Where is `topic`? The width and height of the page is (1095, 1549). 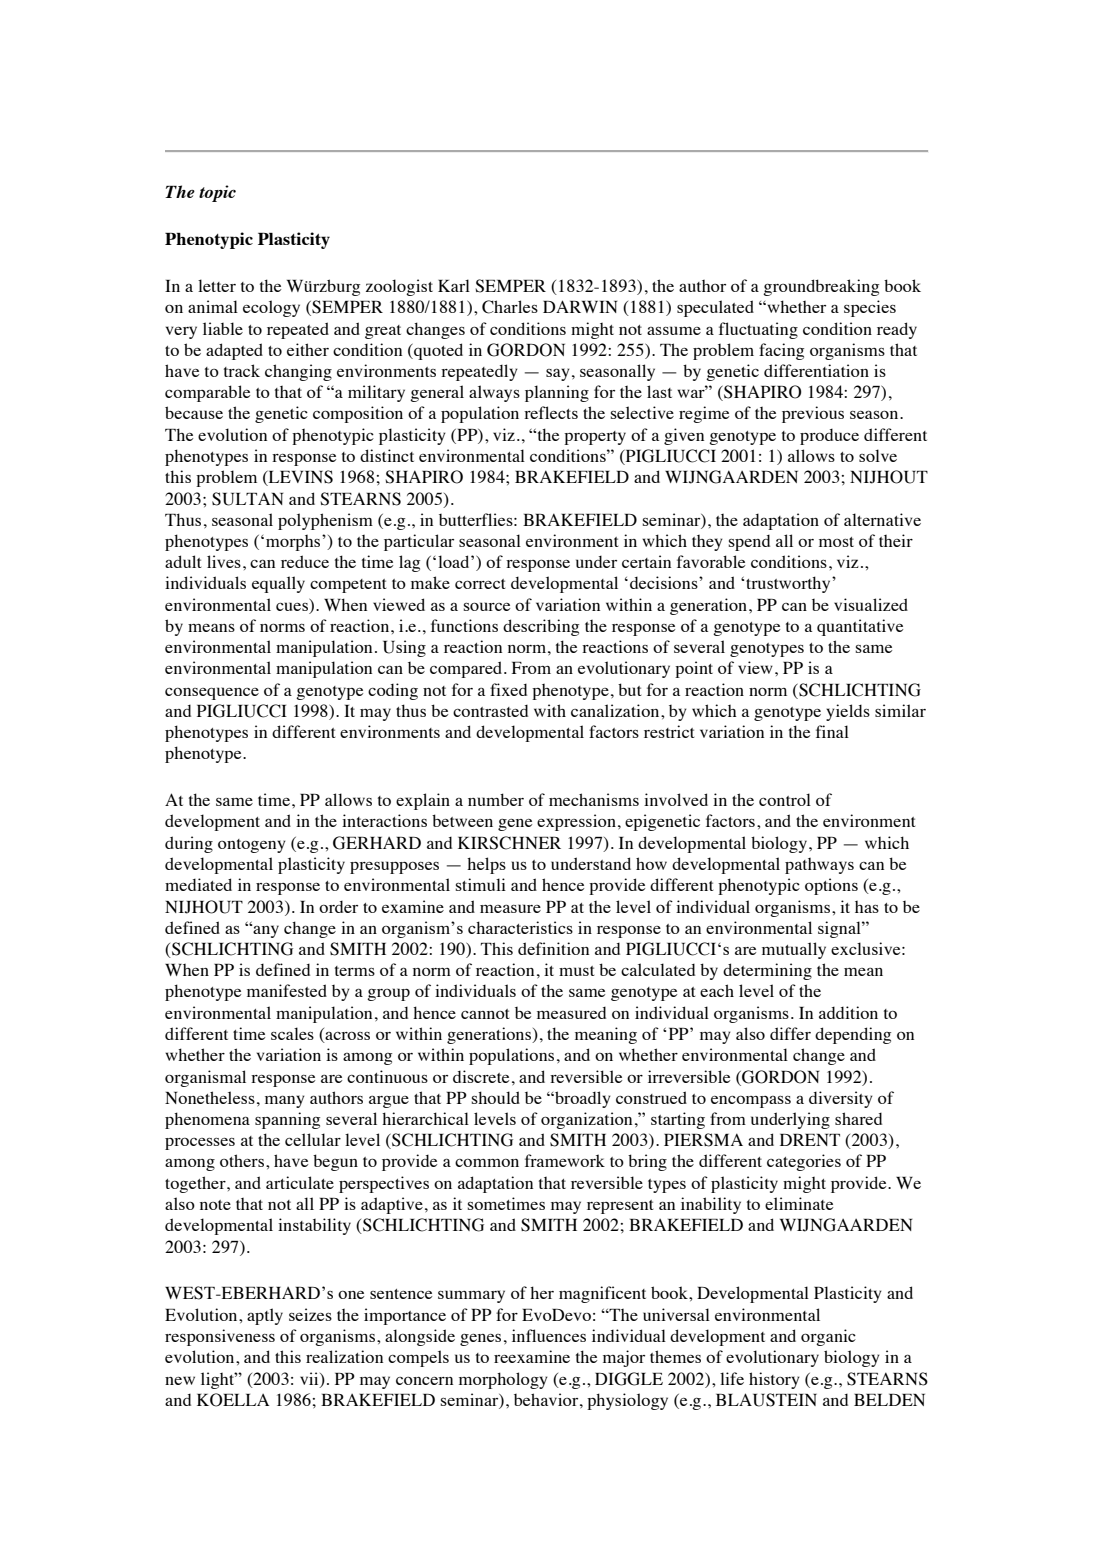
topic is located at coordinates (217, 193).
